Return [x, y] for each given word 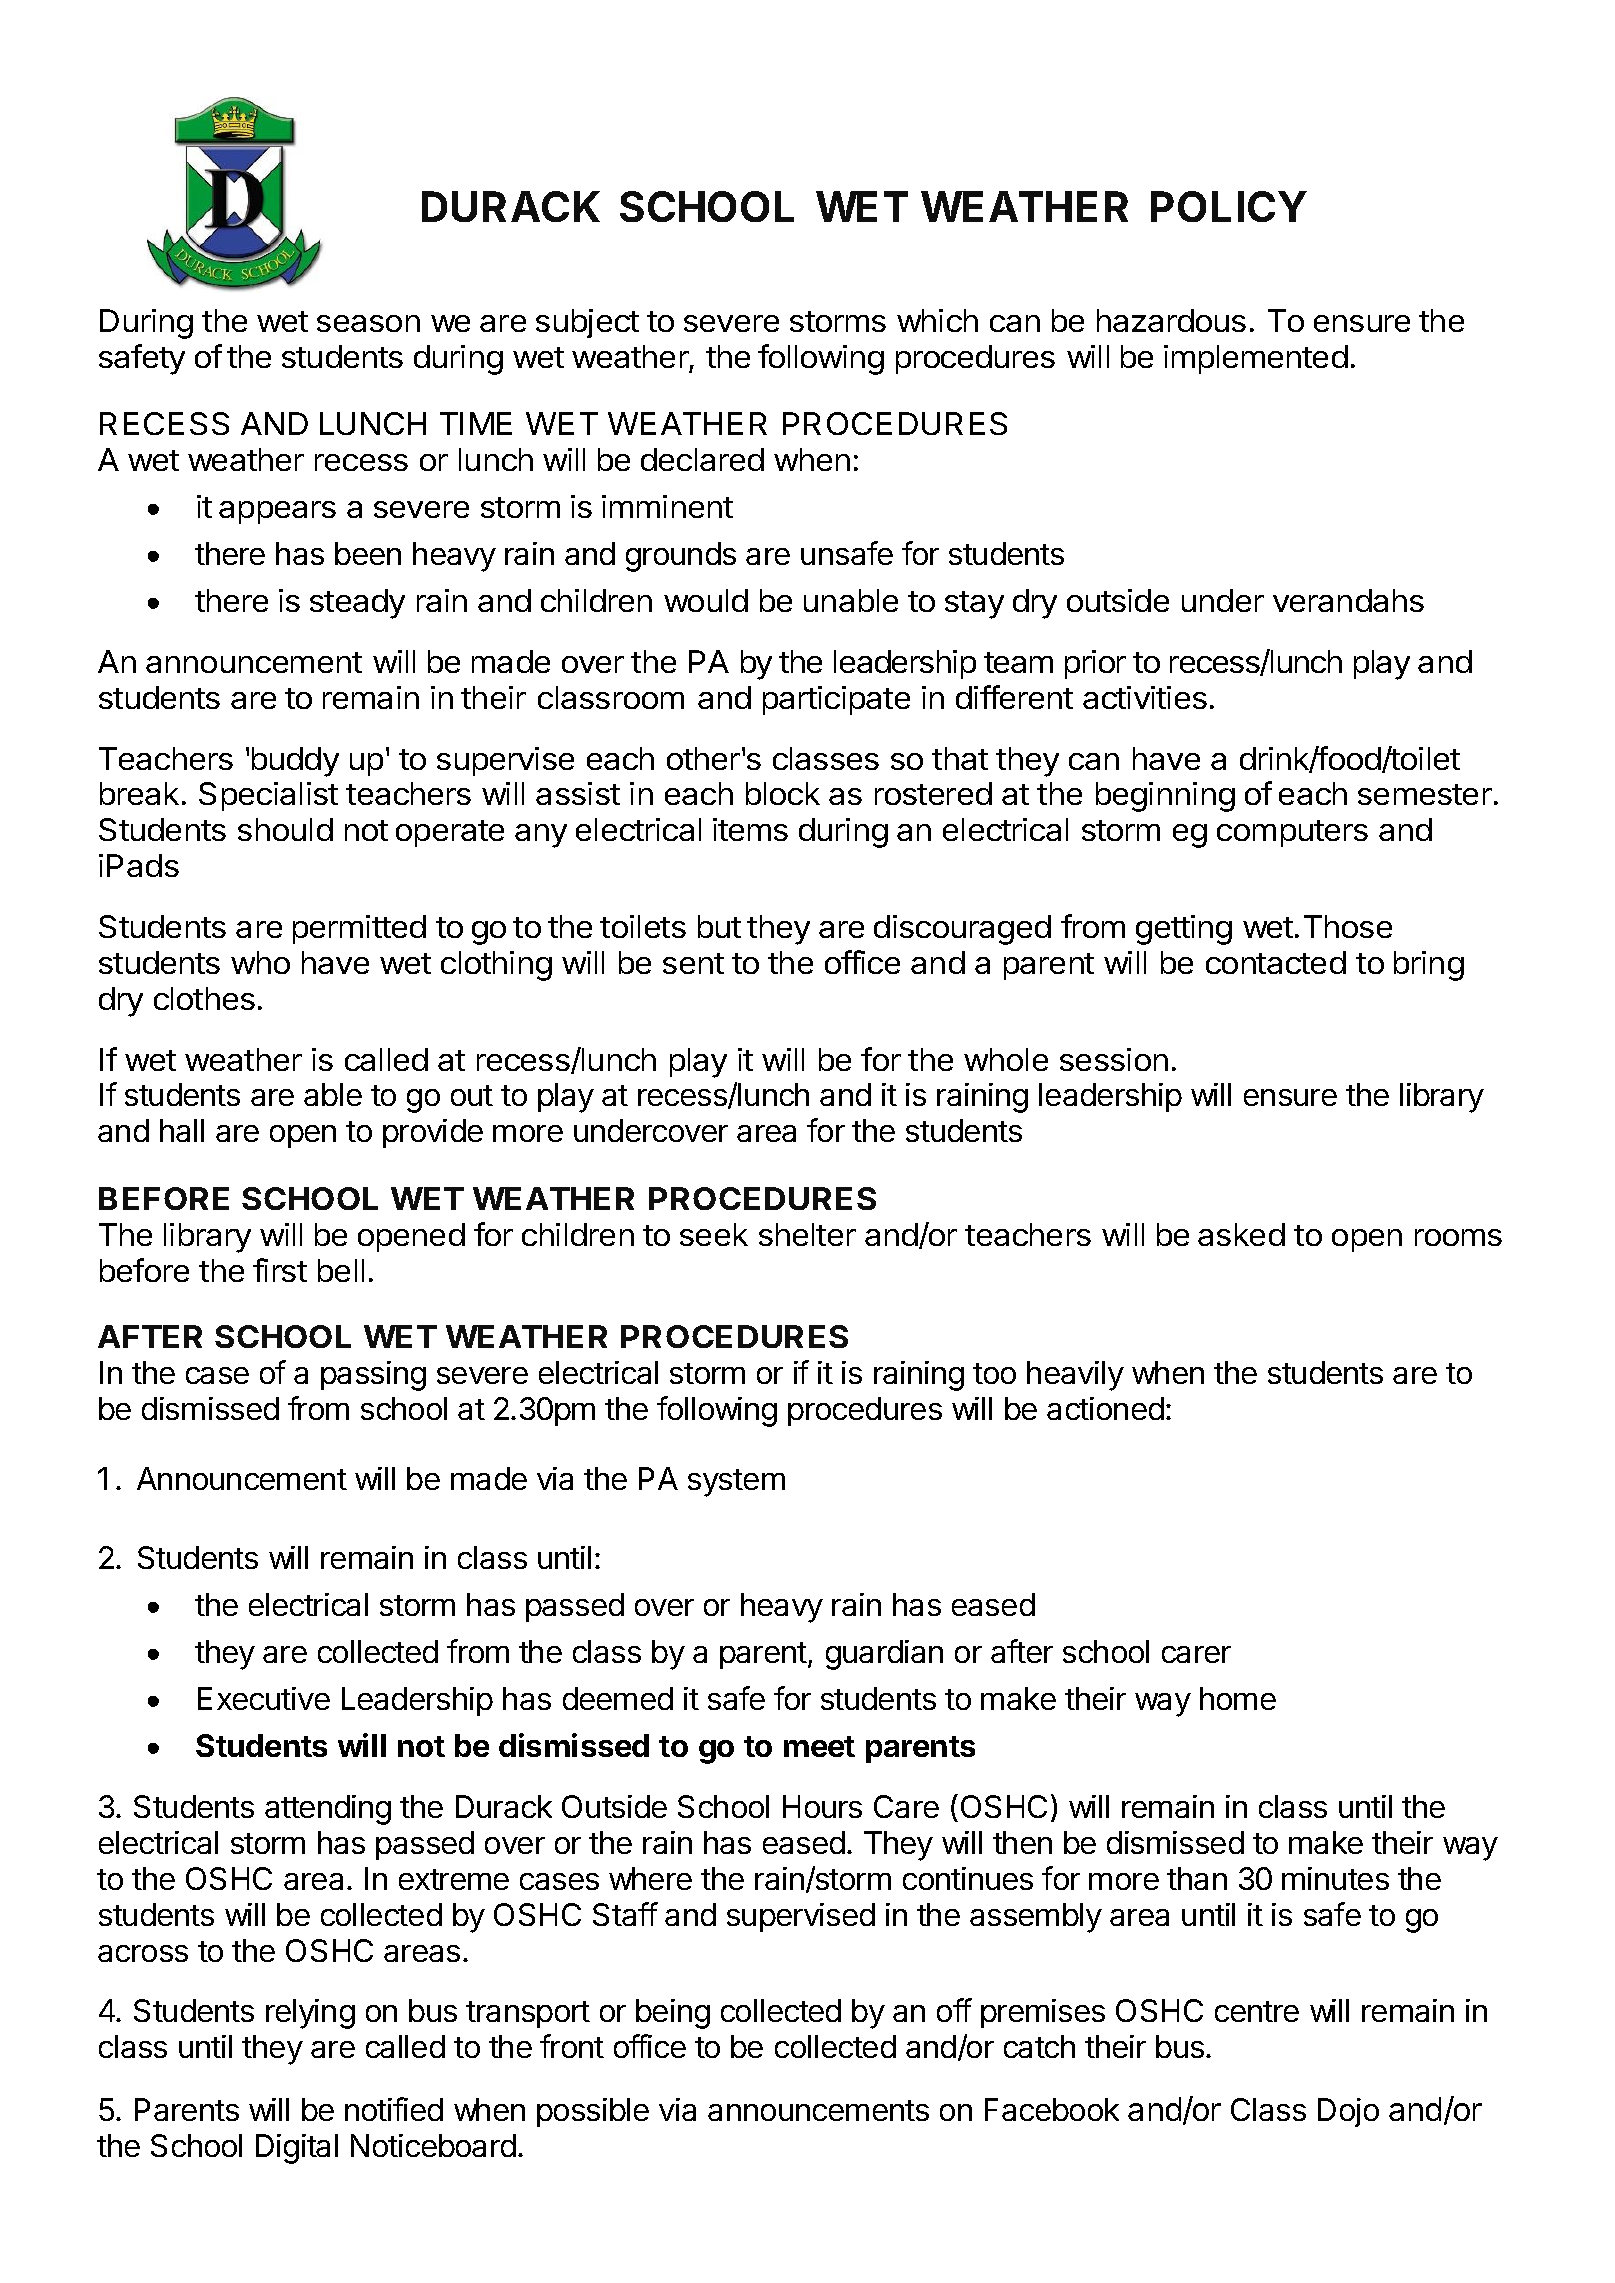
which [937, 320]
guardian [884, 1655]
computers [1292, 833]
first [280, 1270]
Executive [264, 1698]
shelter [807, 1234]
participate [836, 700]
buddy [295, 762]
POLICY [1229, 206]
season [368, 323]
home [1238, 1698]
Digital [297, 2149]
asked [1241, 1234]
